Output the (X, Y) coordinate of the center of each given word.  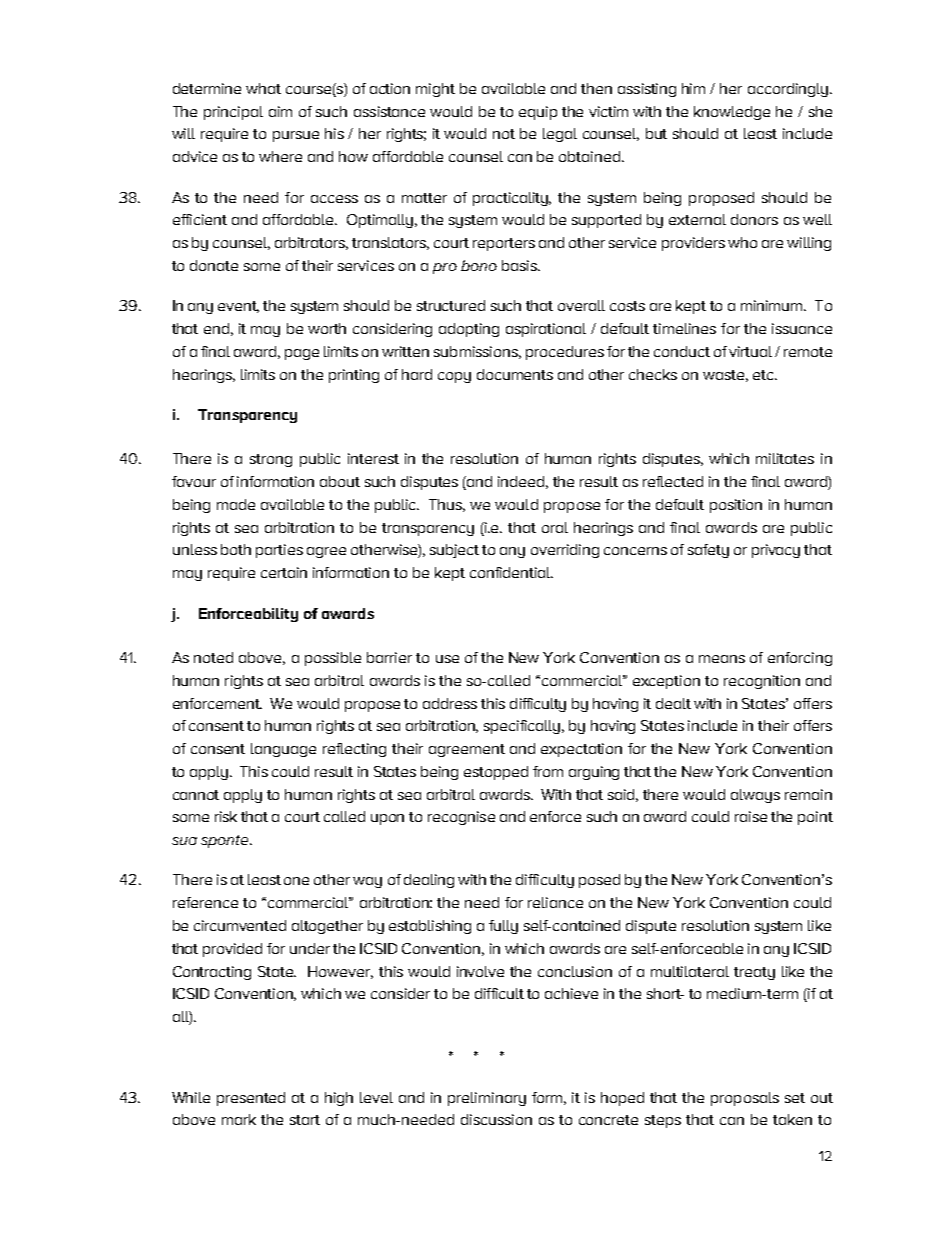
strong (271, 460)
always (755, 796)
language (283, 750)
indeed (523, 482)
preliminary (487, 1099)
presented (251, 1099)
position (736, 506)
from (548, 771)
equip (538, 113)
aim (280, 111)
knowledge (732, 113)
